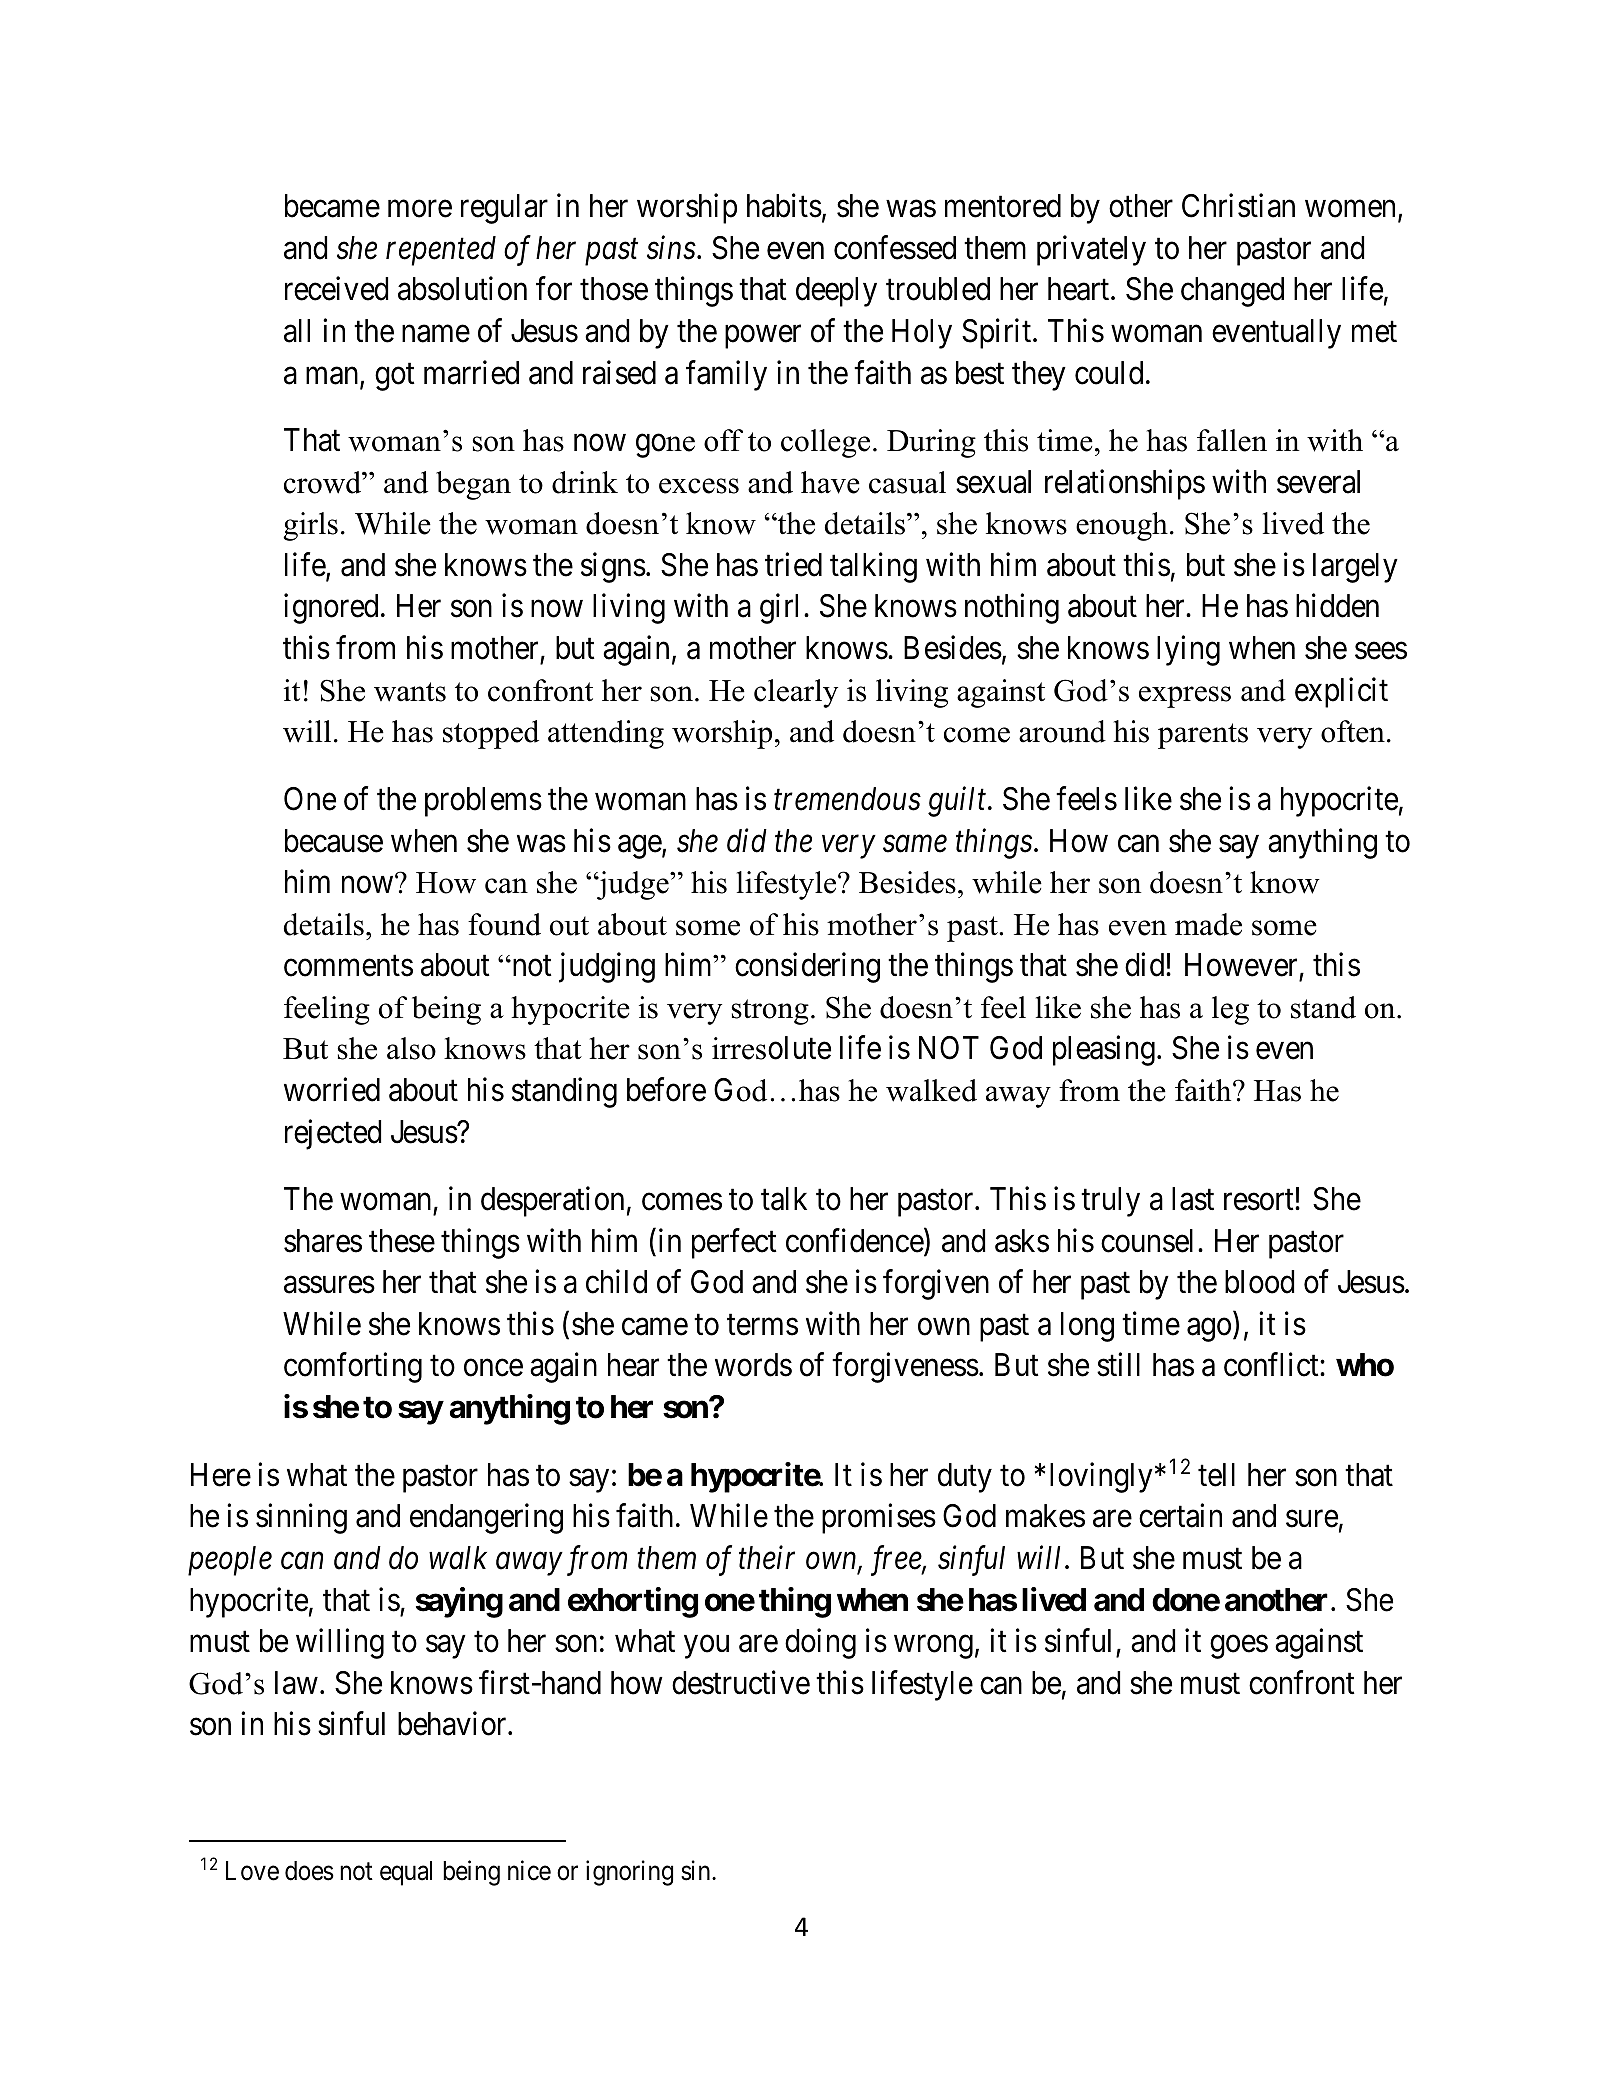 The height and width of the screenshot is (2074, 1603). What do you see at coordinates (847, 799) in the screenshot?
I see `tremendous` at bounding box center [847, 799].
